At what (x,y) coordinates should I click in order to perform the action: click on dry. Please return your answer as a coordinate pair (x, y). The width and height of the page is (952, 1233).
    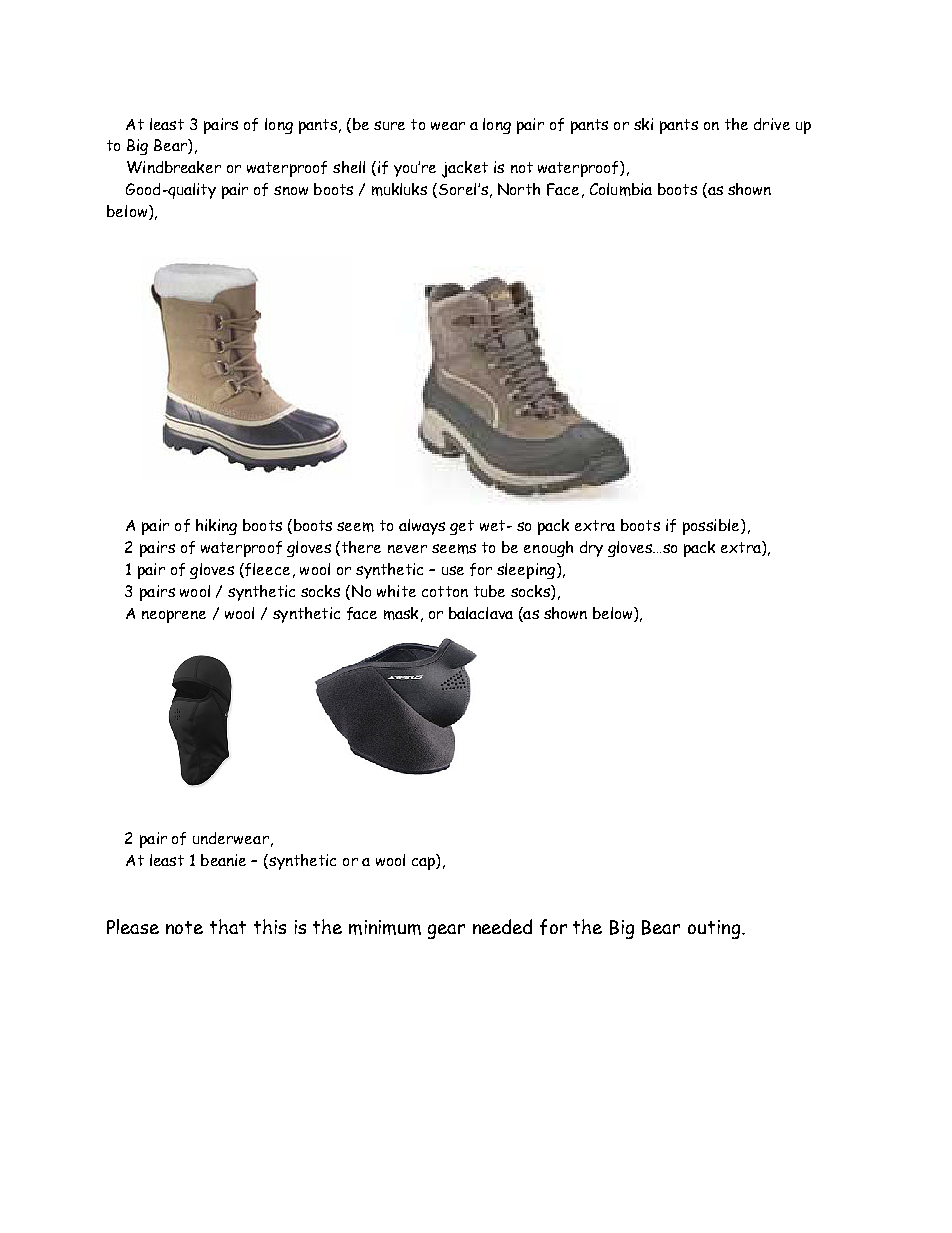
    Looking at the image, I should click on (591, 549).
